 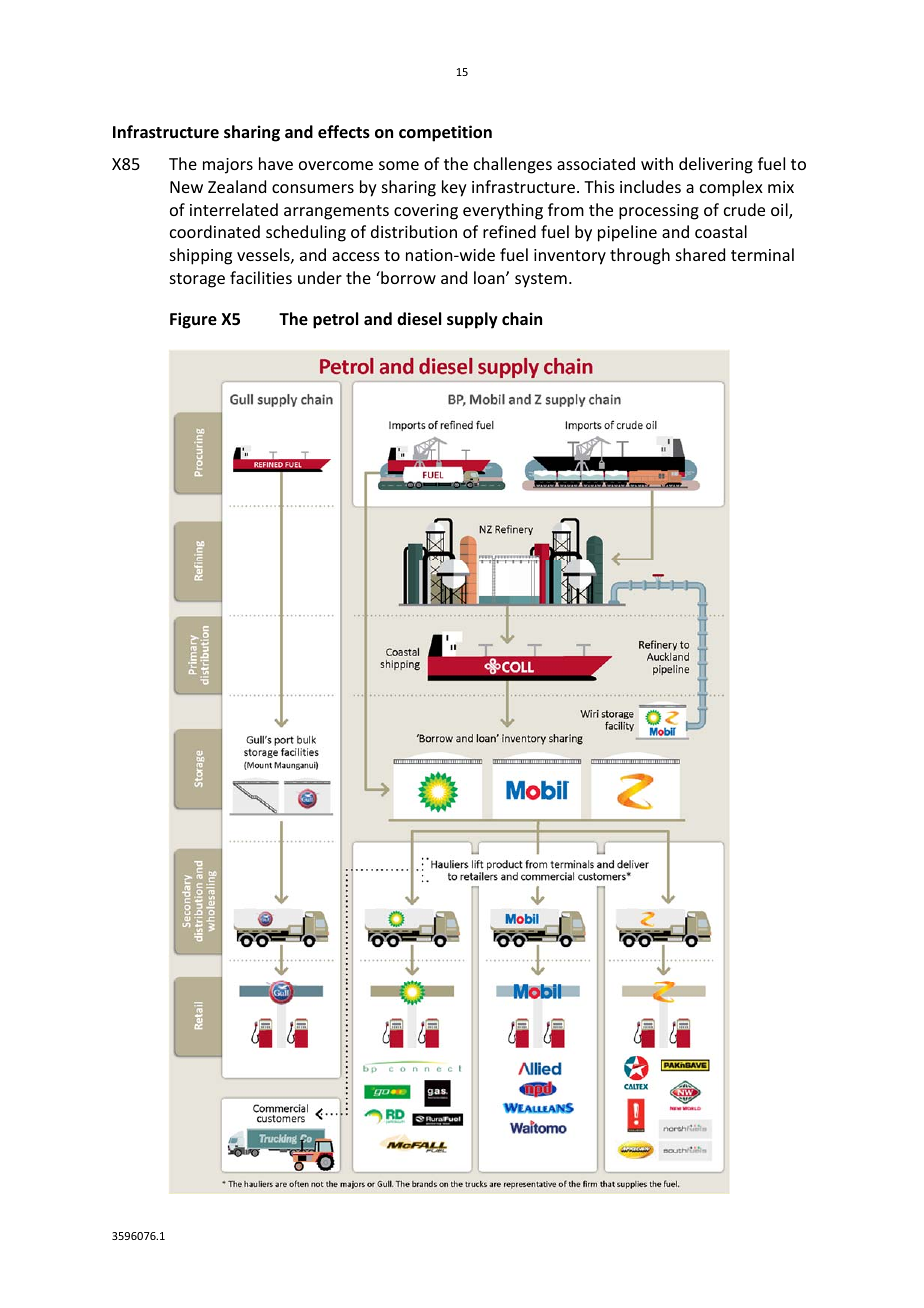 I want to click on Figure, so click(x=193, y=320).
